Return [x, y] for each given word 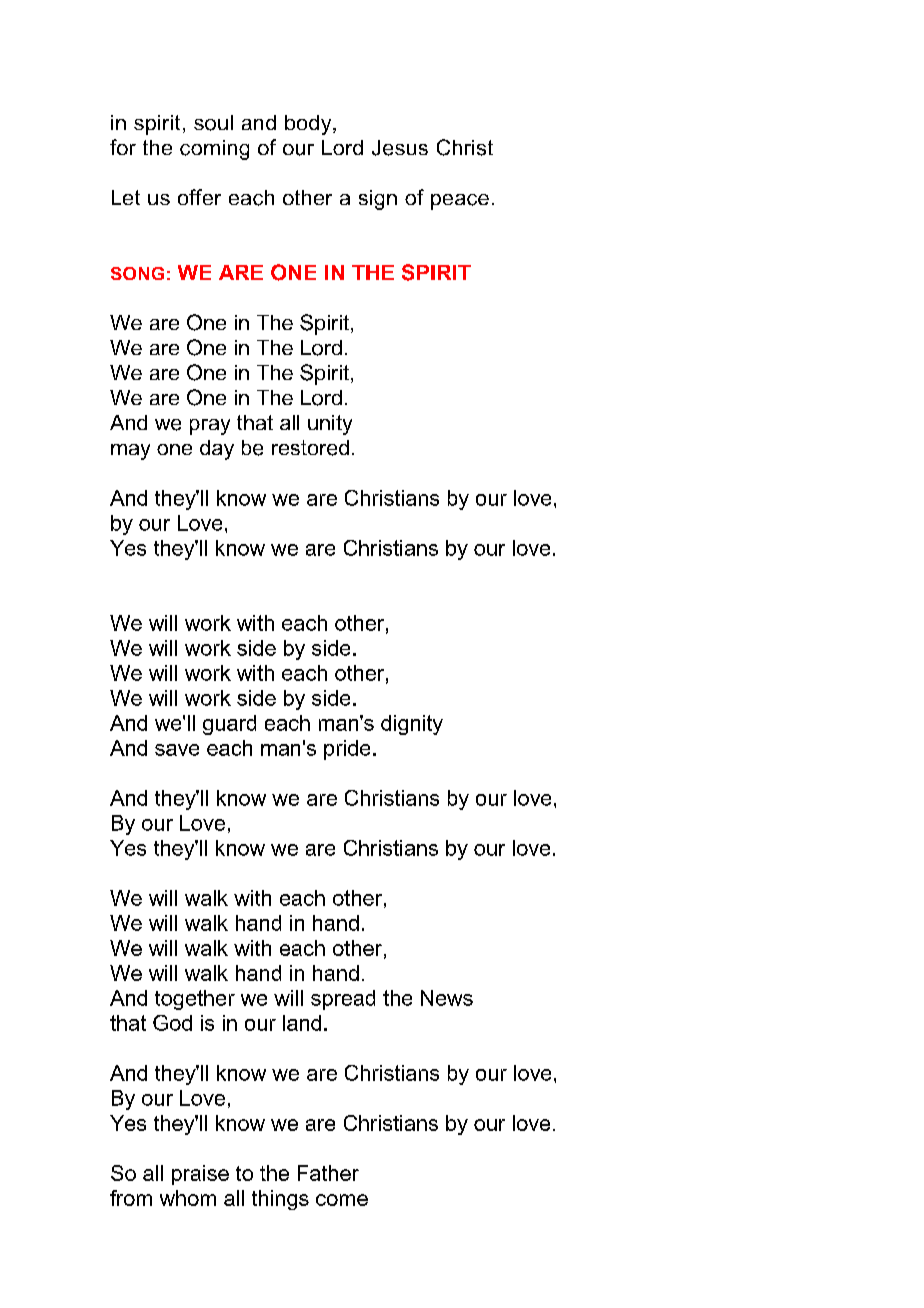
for [123, 147]
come [342, 1200]
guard [229, 725]
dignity [412, 725]
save [177, 750]
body [309, 125]
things [280, 1200]
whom [188, 1198]
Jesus [400, 148]
